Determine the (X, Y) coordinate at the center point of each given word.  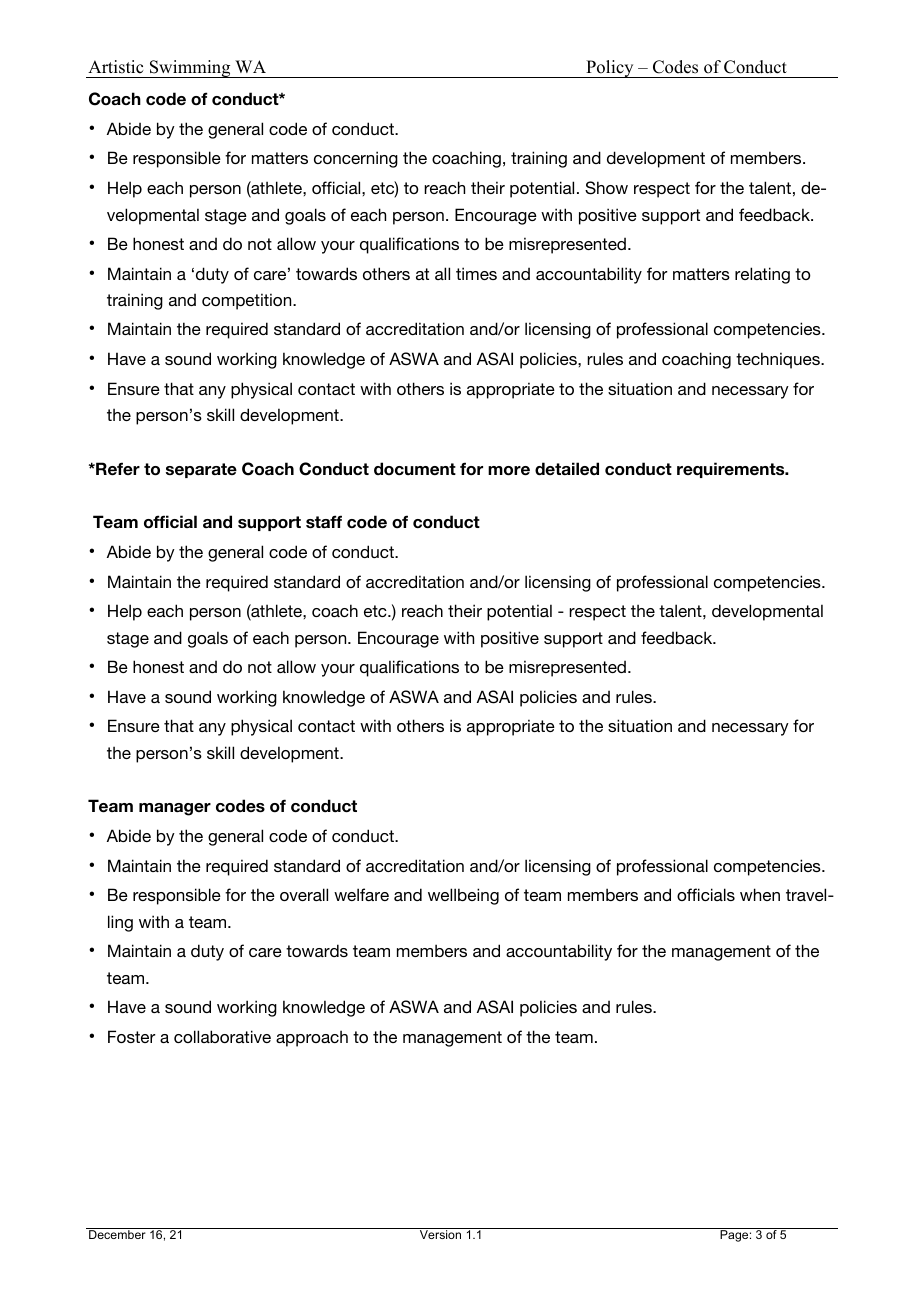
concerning (356, 159)
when (760, 894)
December (117, 1234)
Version (440, 1234)
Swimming (190, 69)
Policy (610, 69)
